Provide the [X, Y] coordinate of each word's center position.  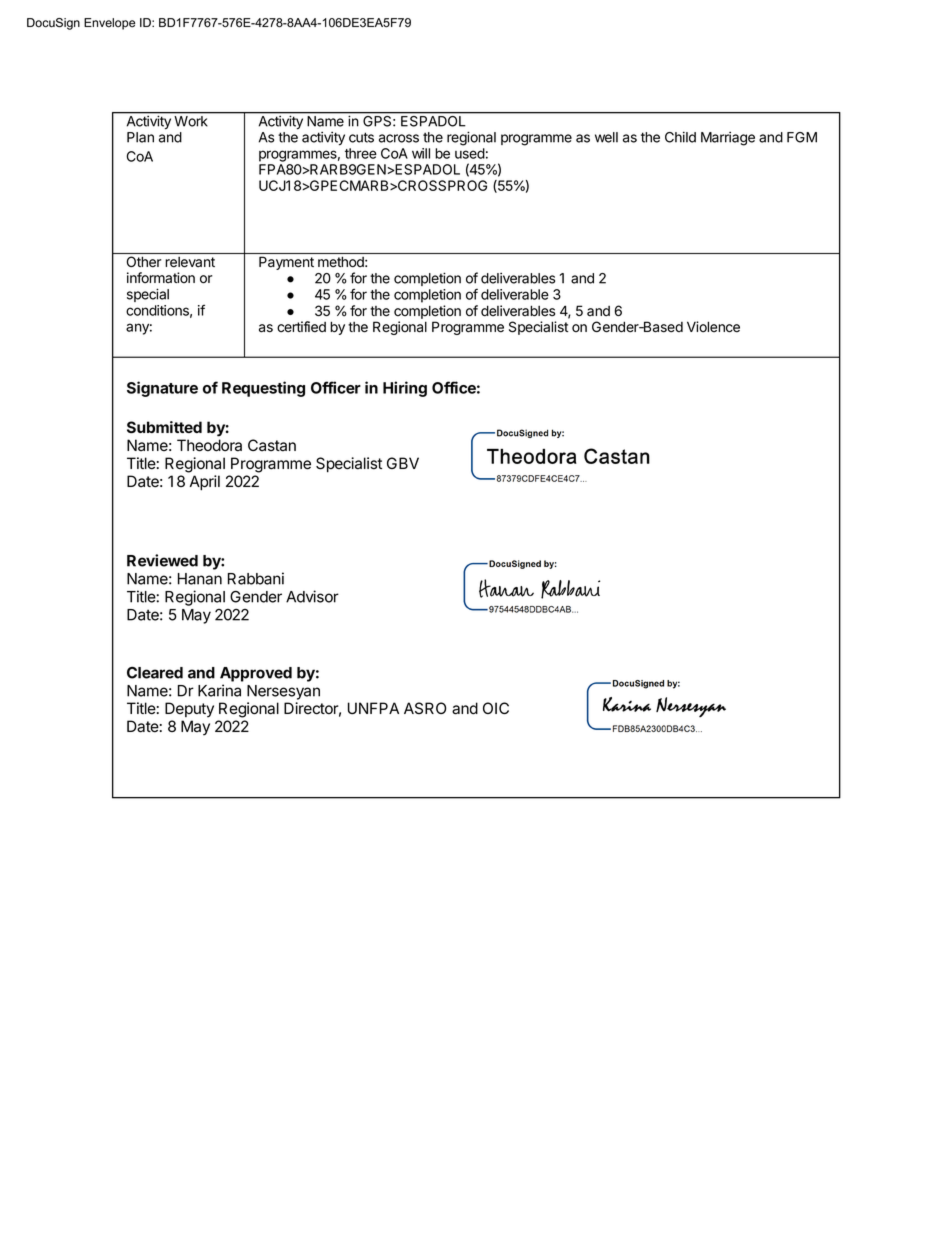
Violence [713, 327]
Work [191, 121]
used [470, 153]
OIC [496, 708]
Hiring [405, 389]
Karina [219, 690]
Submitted [164, 427]
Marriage [728, 139]
